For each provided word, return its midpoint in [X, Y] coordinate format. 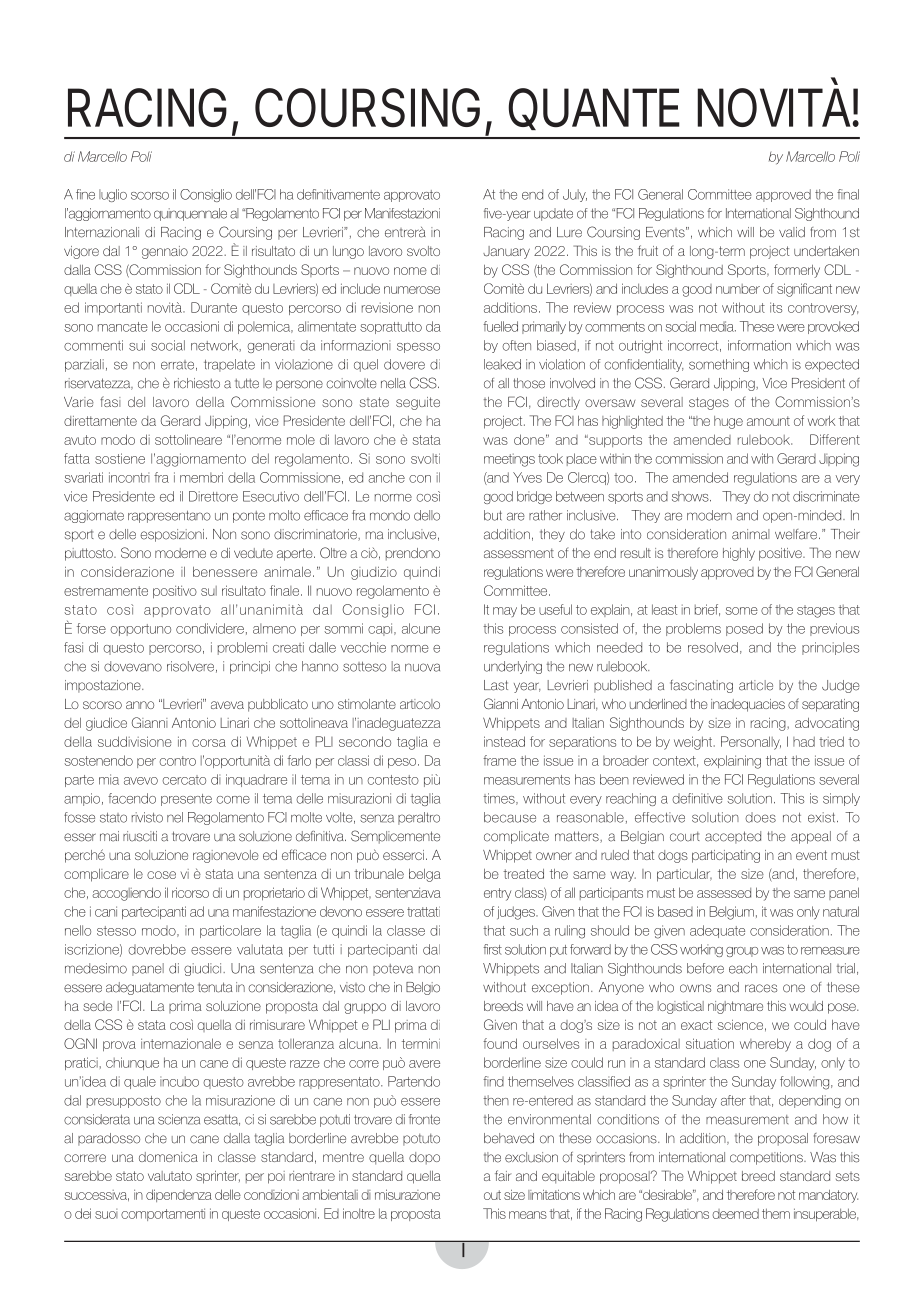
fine [85, 194]
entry [497, 894]
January [506, 252]
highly [739, 554]
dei [83, 1213]
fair [503, 1175]
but [493, 515]
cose [161, 875]
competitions [767, 1158]
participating [726, 856]
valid [792, 232]
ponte [249, 517]
